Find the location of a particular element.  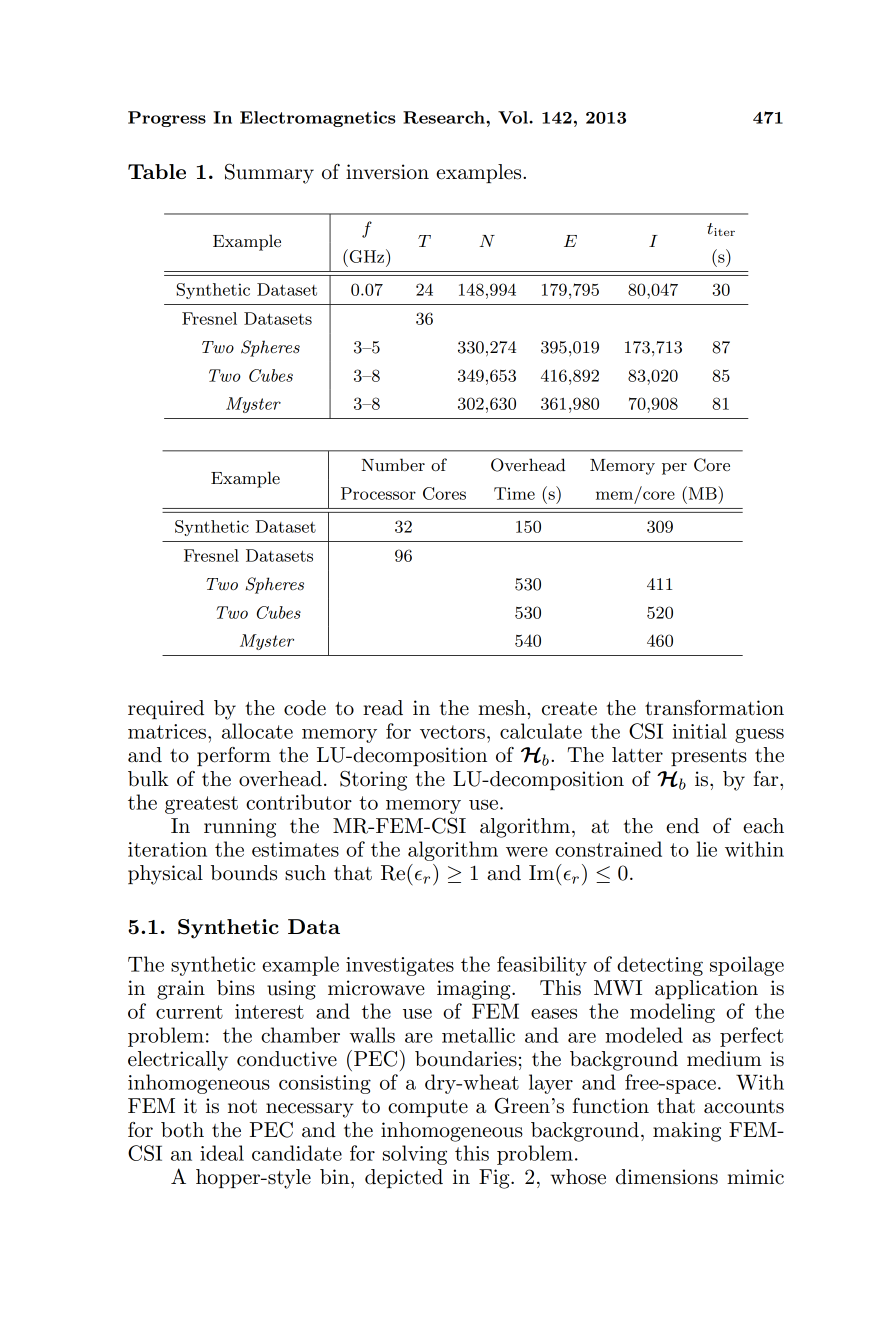

required is located at coordinates (166, 709).
